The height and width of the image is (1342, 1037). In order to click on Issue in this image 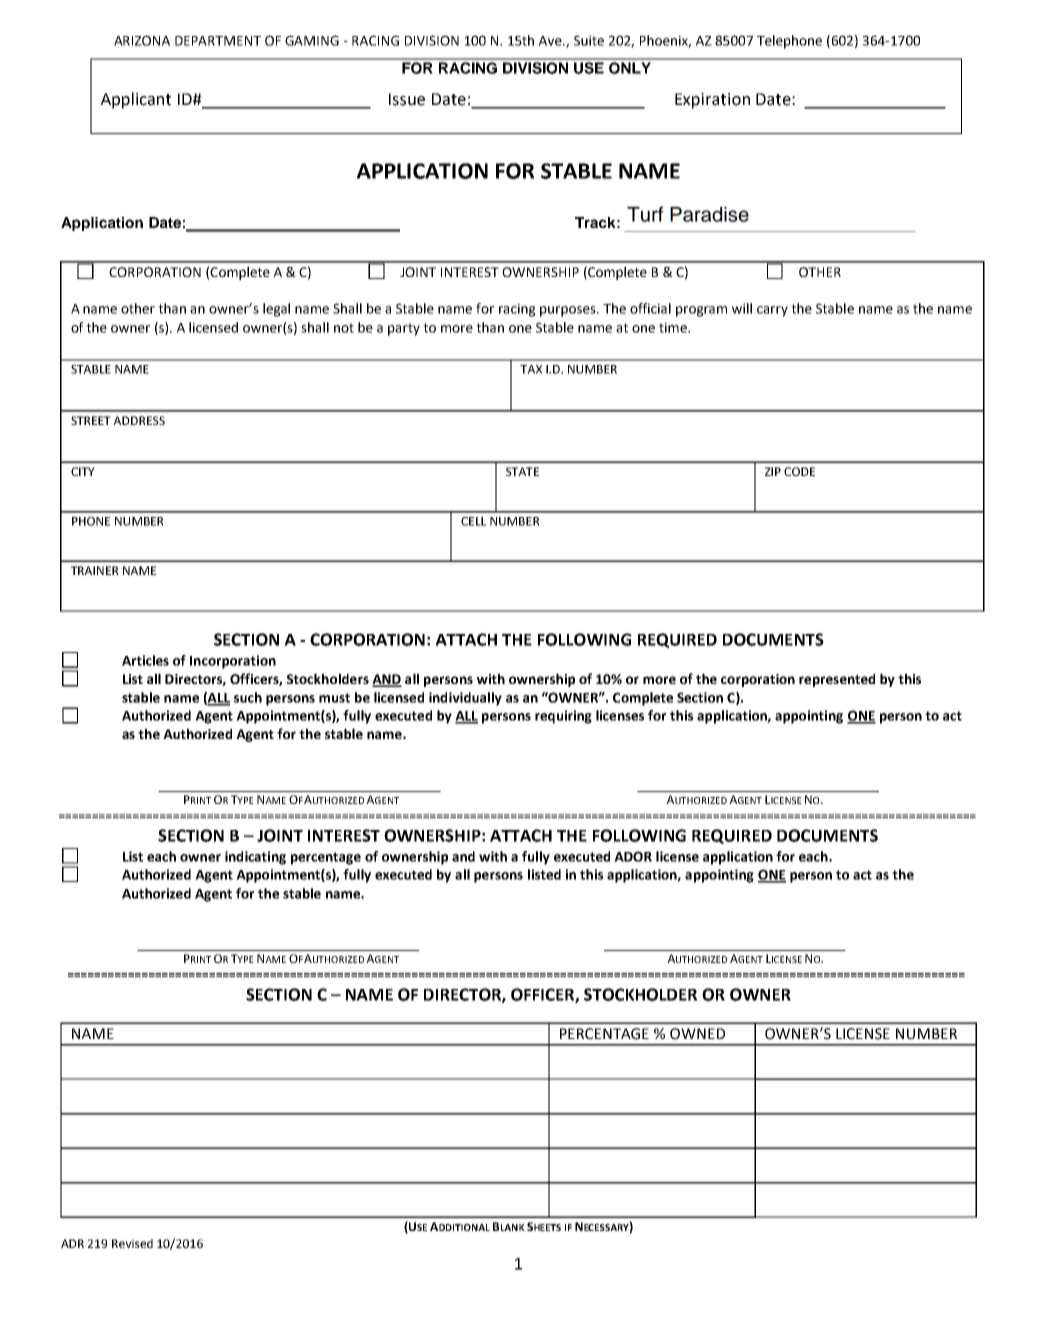, I will do `click(407, 99)`.
